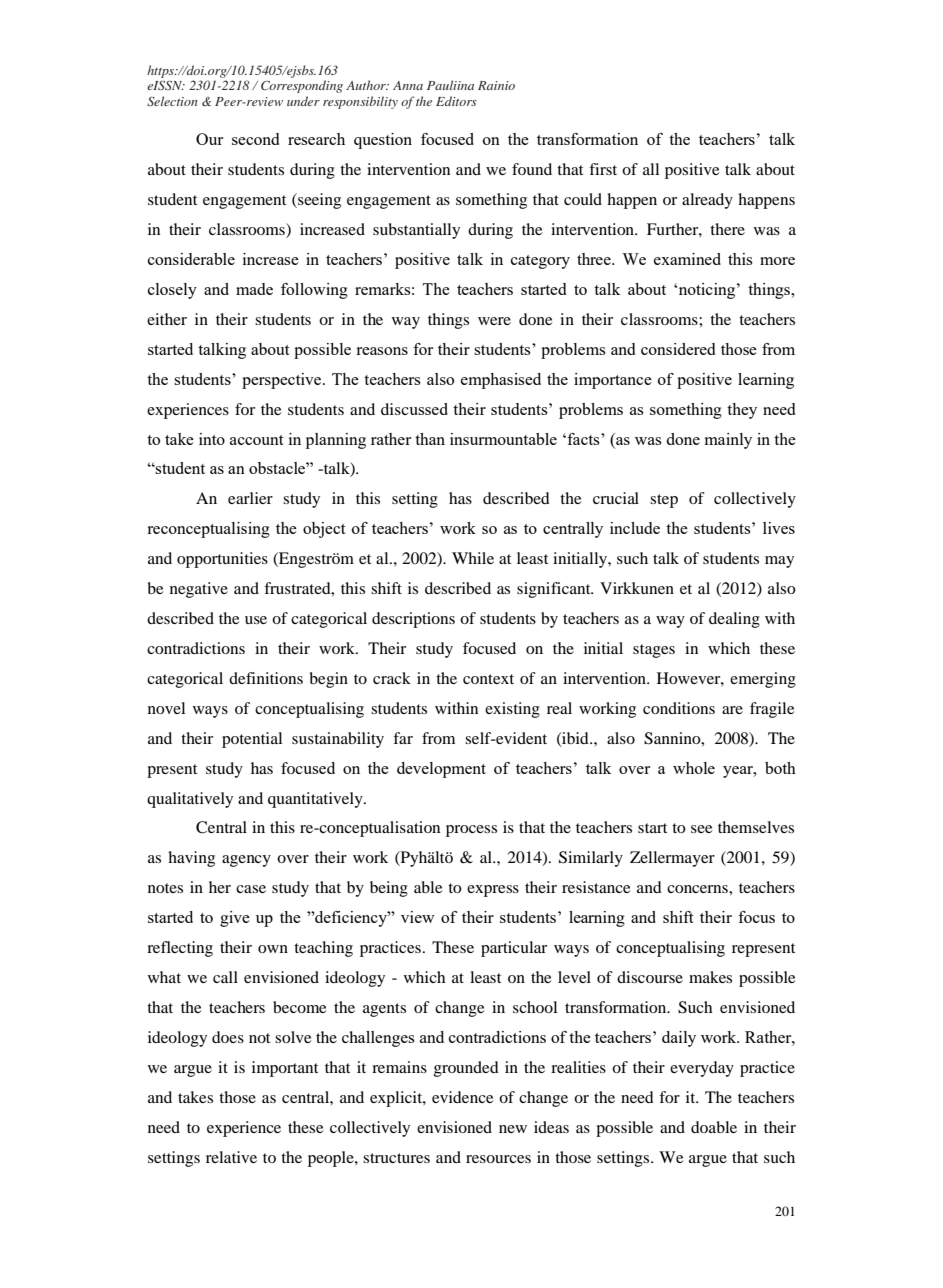 The image size is (943, 1288). What do you see at coordinates (707, 201) in the screenshot?
I see `already` at bounding box center [707, 201].
